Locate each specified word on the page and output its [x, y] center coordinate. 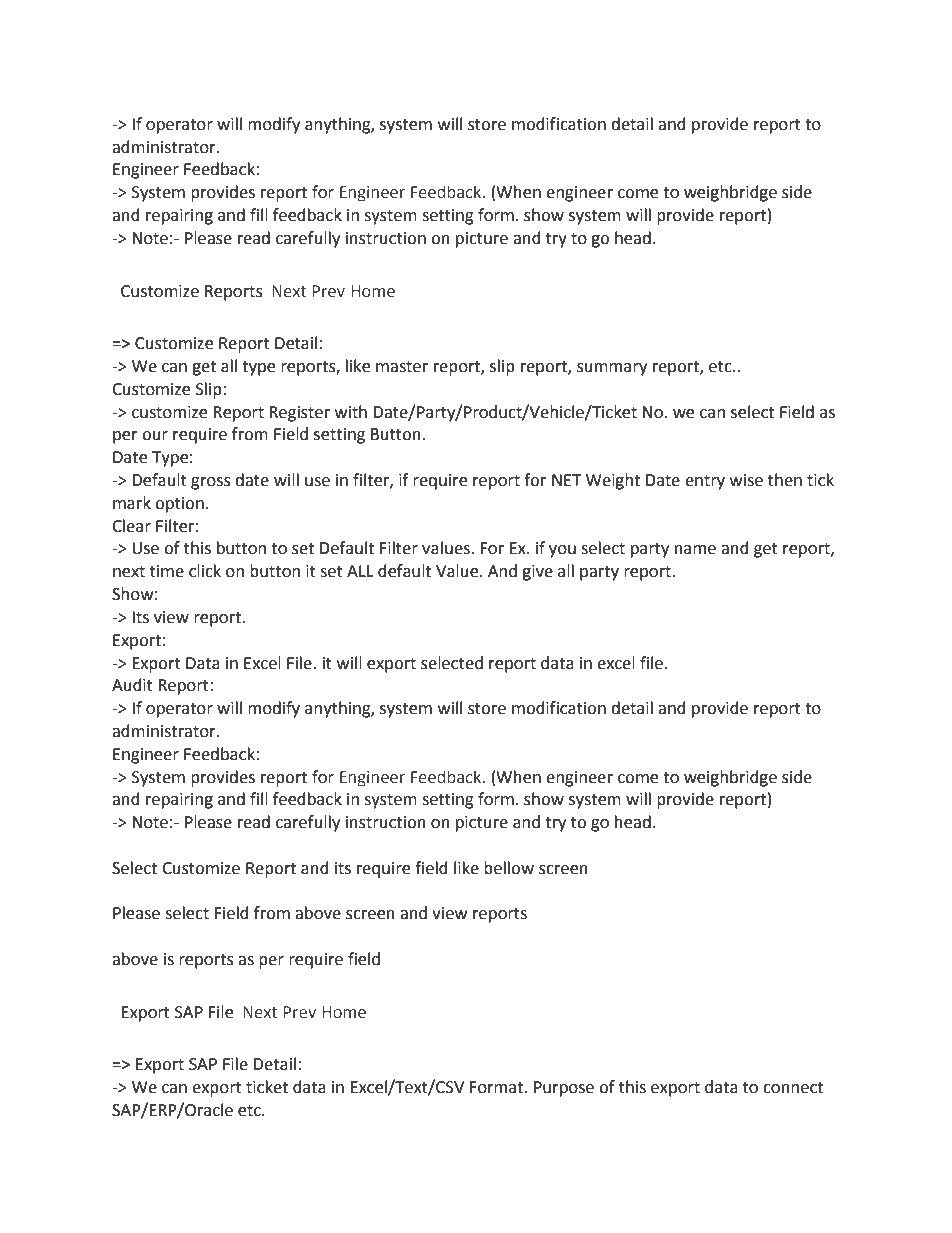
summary [612, 369]
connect [793, 1088]
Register [299, 414]
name [695, 550]
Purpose [564, 1089]
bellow [509, 868]
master [402, 367]
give [537, 573]
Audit [132, 685]
